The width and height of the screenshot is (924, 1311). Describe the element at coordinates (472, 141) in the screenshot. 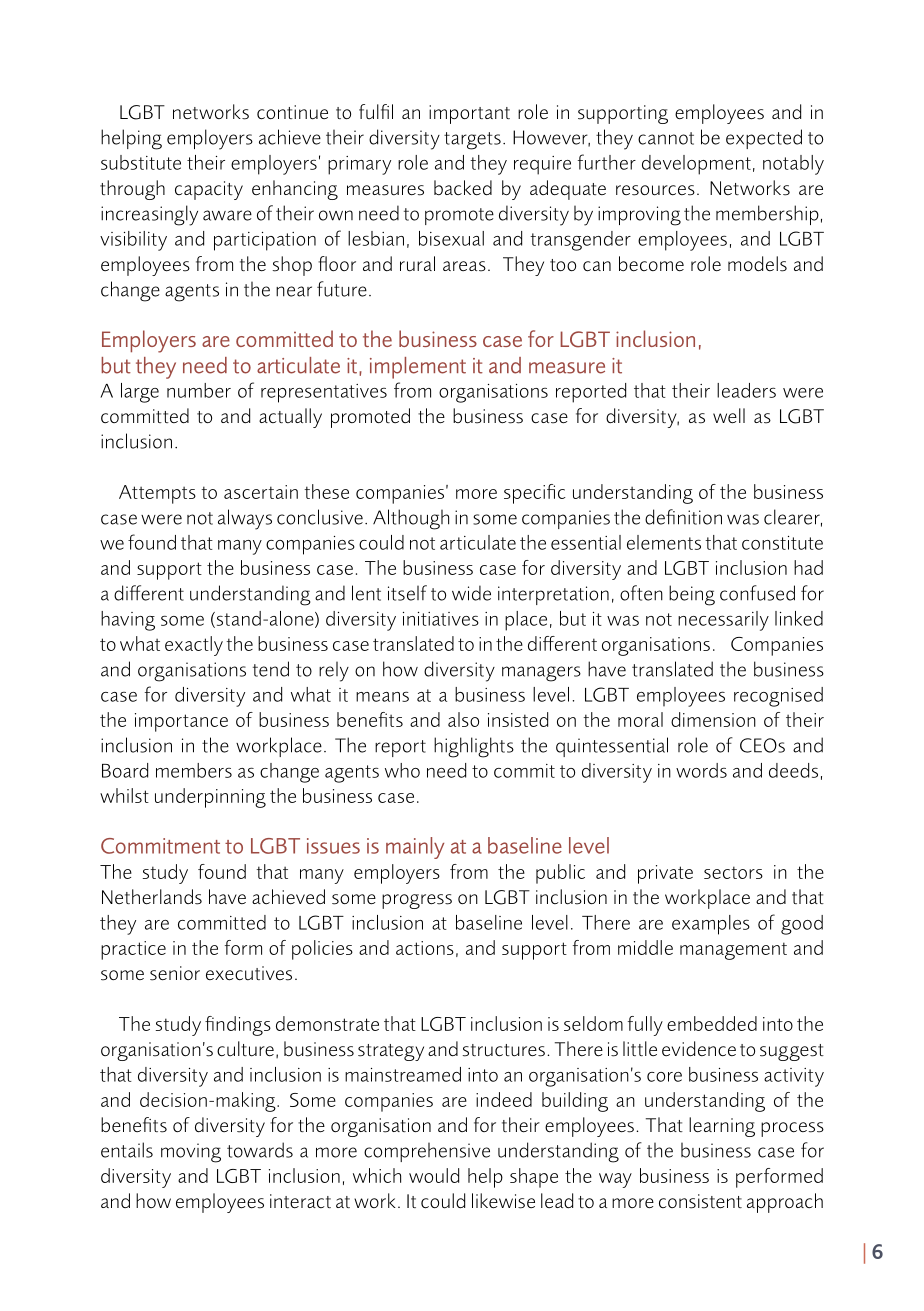

I see `targets` at that location.
